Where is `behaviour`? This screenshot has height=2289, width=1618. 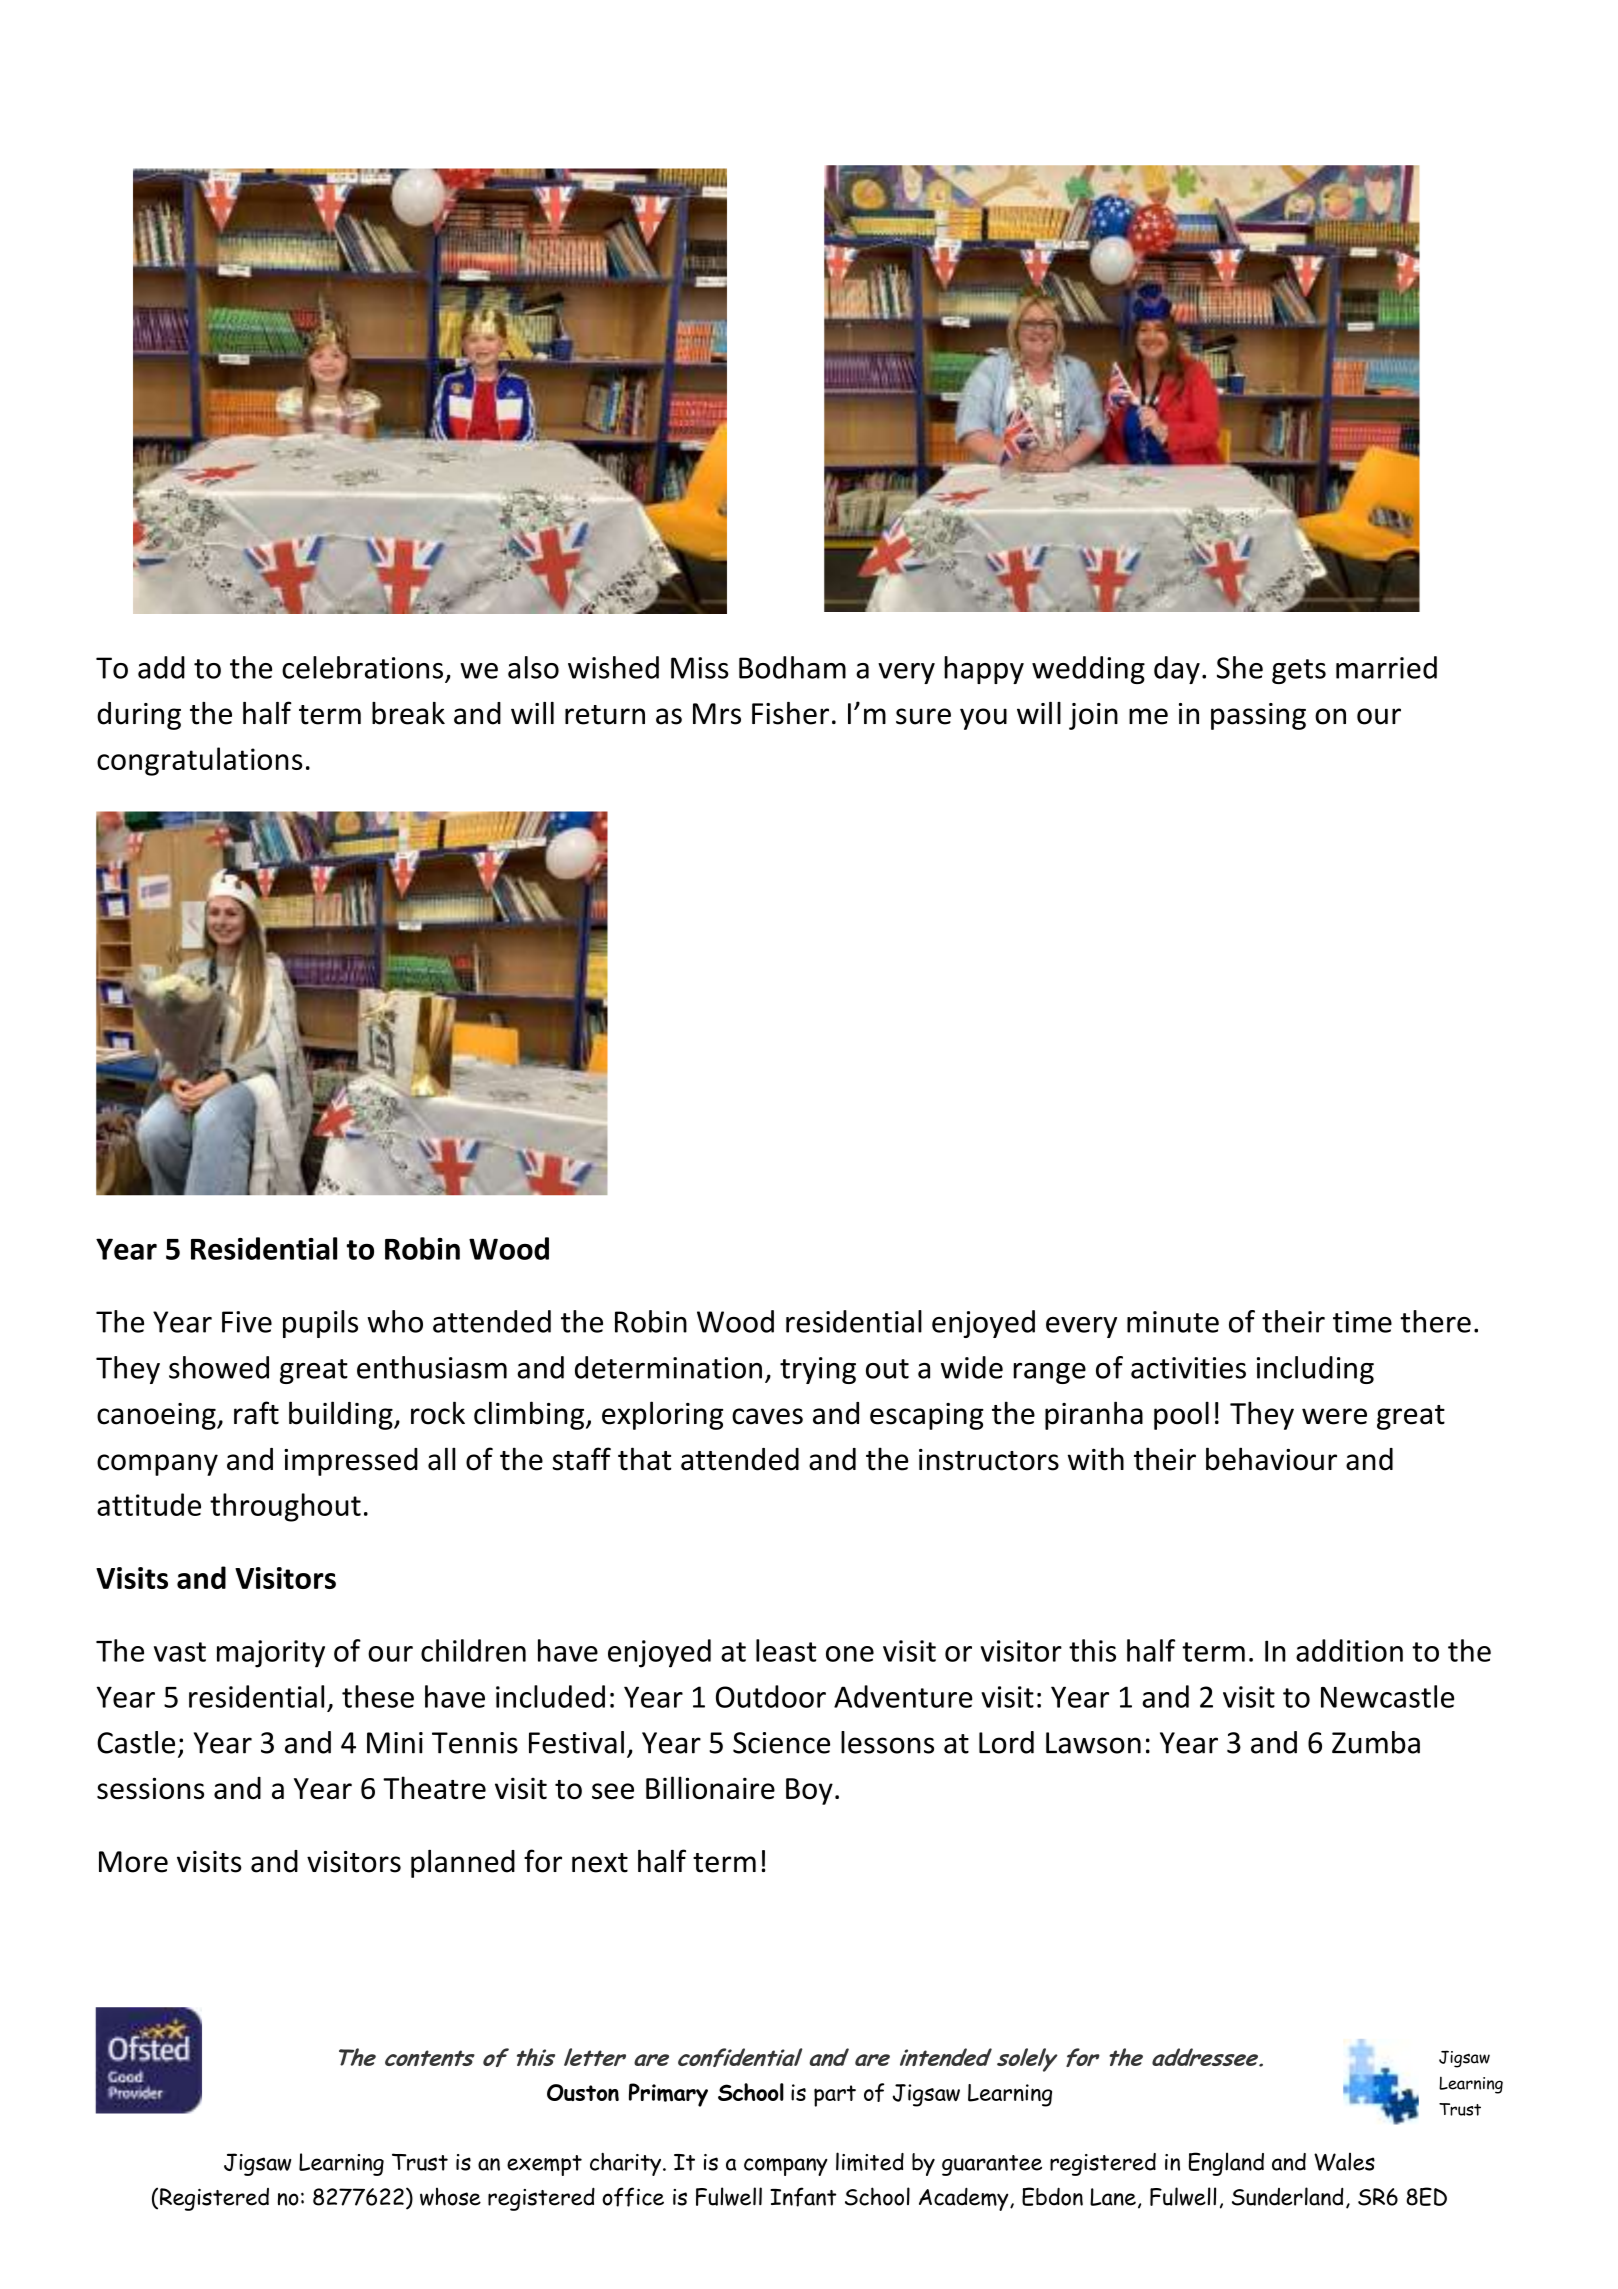
behaviour is located at coordinates (1271, 1459).
